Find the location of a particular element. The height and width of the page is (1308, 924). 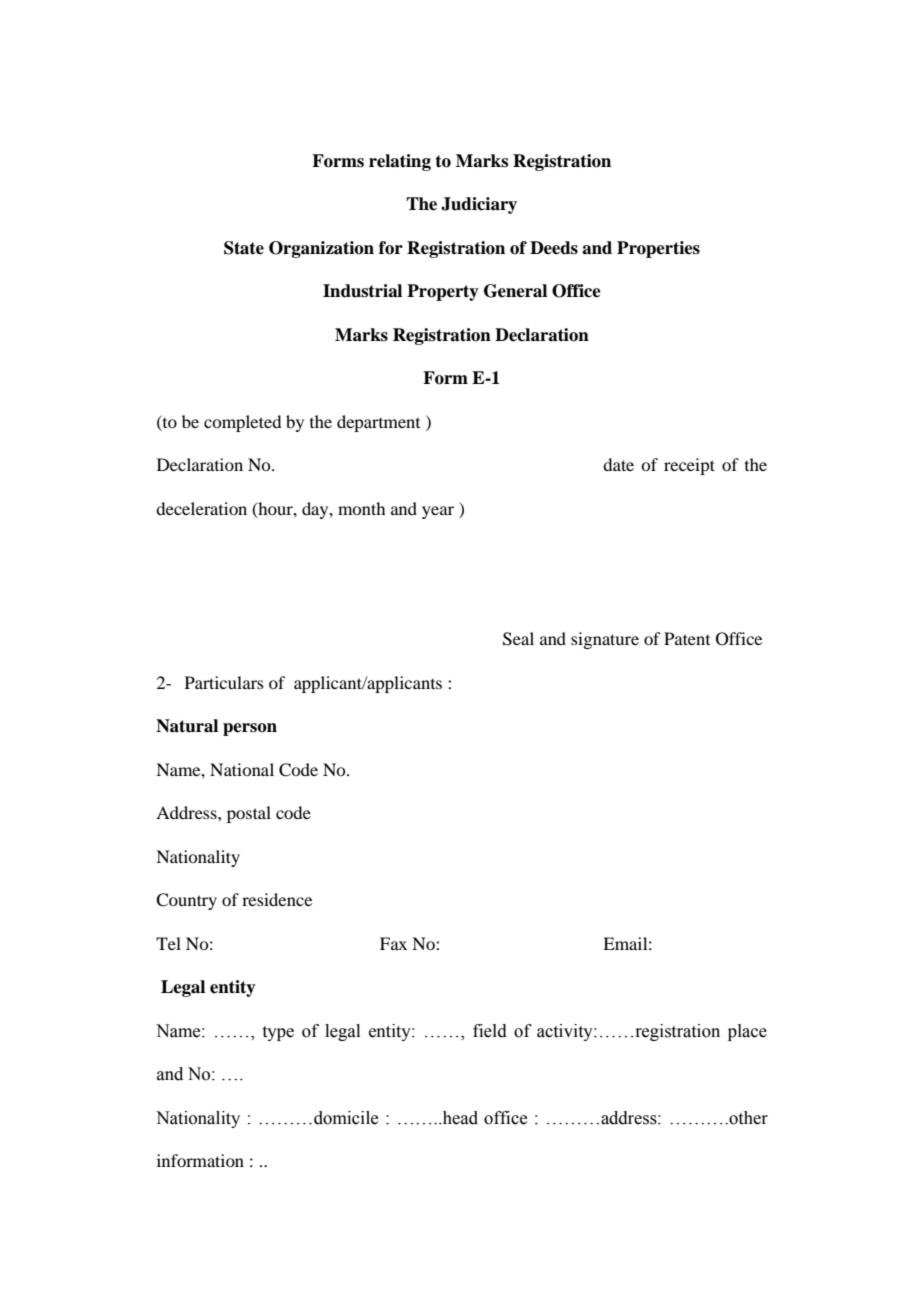

State is located at coordinates (244, 248).
